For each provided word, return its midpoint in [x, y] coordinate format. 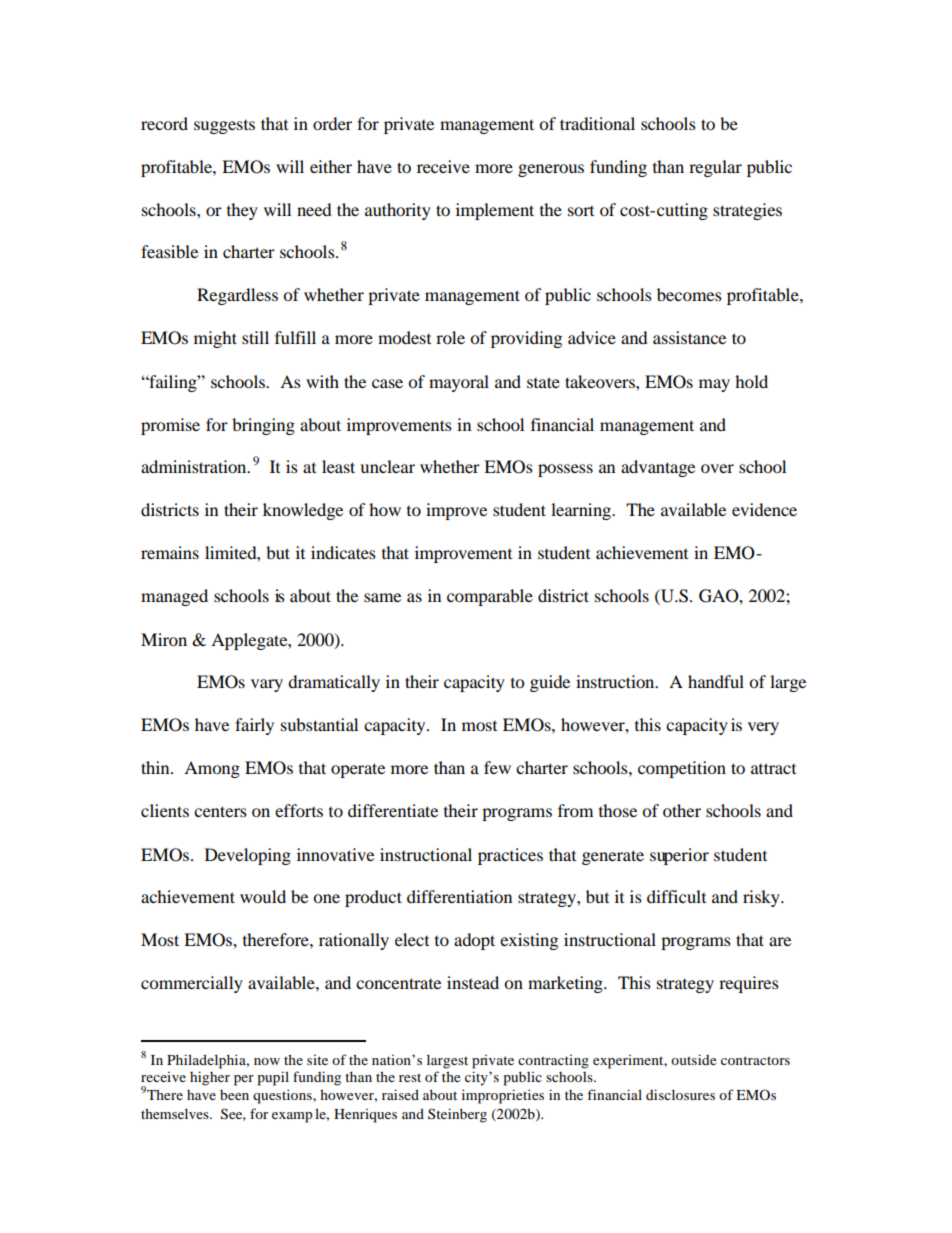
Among [212, 769]
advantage [658, 468]
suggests [224, 127]
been [234, 1095]
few [497, 767]
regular [715, 168]
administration [195, 466]
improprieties [503, 1096]
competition [682, 769]
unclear [387, 466]
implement [495, 211]
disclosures [680, 1094]
